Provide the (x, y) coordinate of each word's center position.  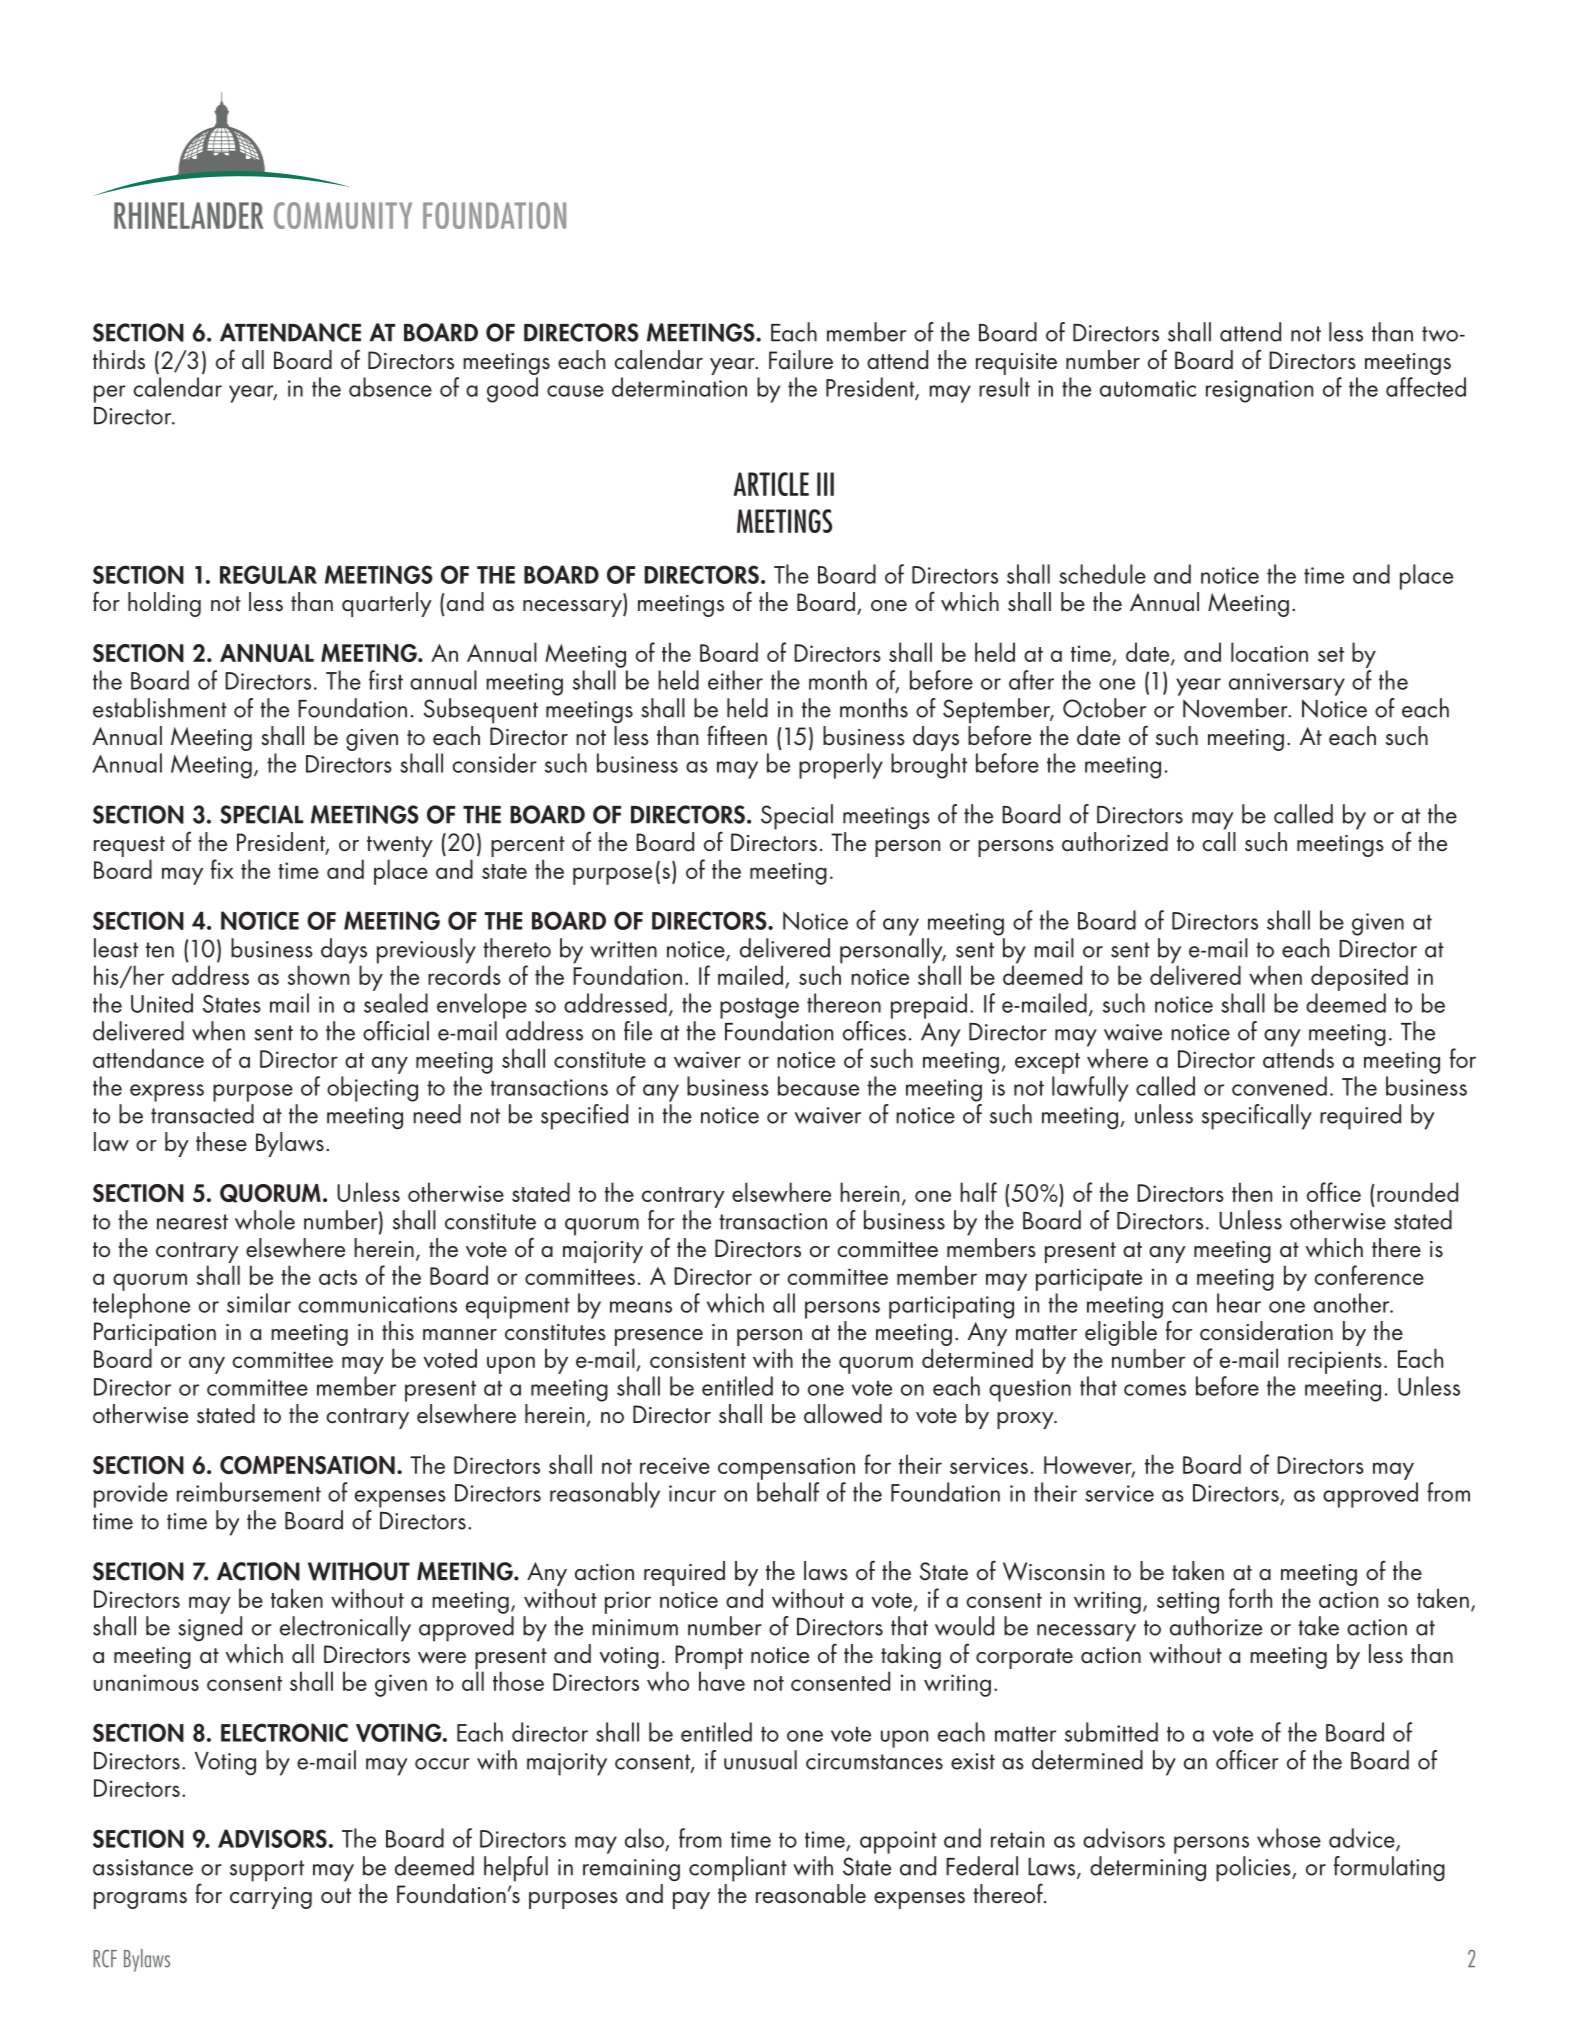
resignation (1259, 391)
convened (1279, 1086)
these (221, 1142)
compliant (738, 1869)
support (267, 1871)
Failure (801, 360)
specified (584, 1117)
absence (390, 387)
